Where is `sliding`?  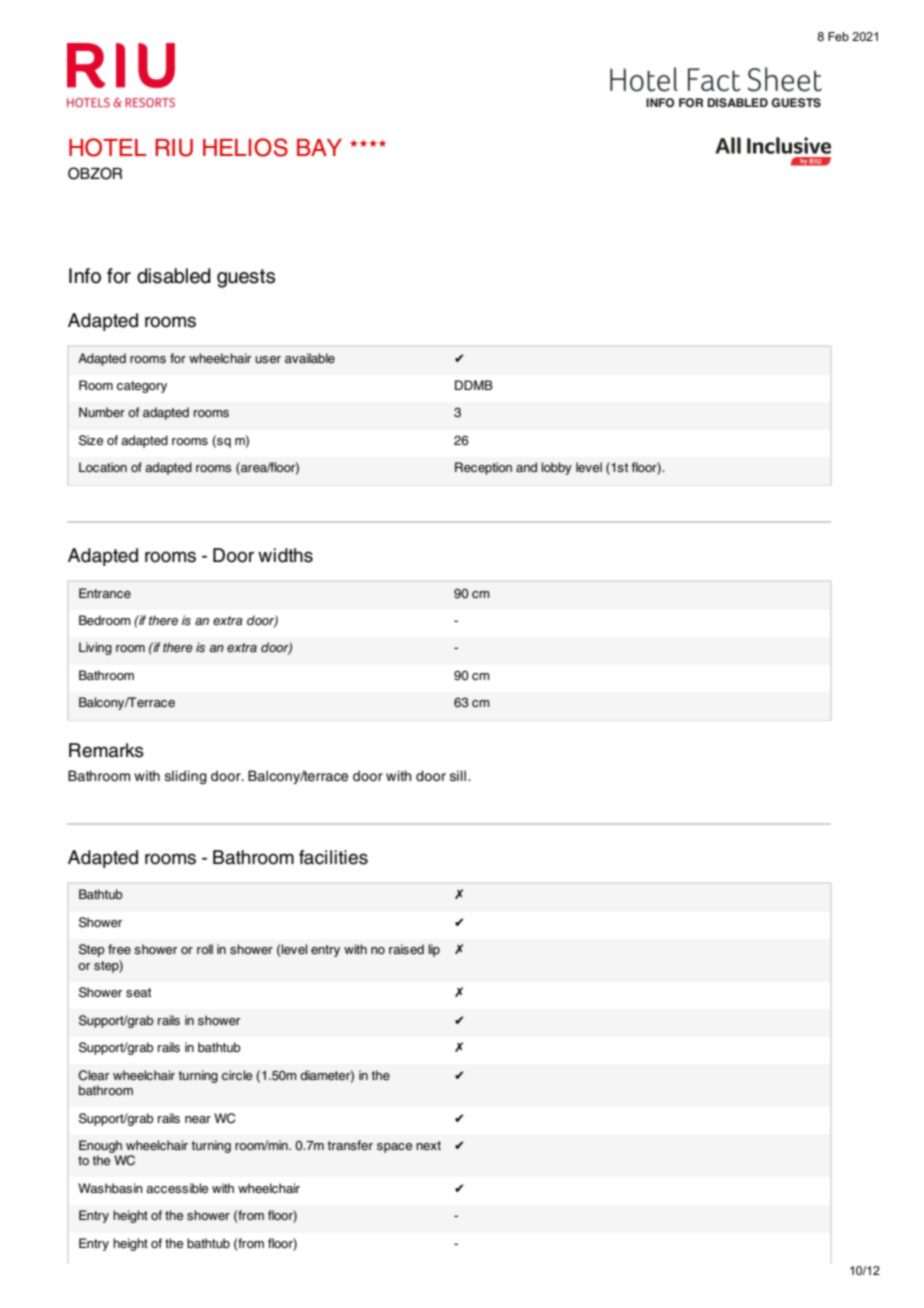
sliding is located at coordinates (186, 777).
